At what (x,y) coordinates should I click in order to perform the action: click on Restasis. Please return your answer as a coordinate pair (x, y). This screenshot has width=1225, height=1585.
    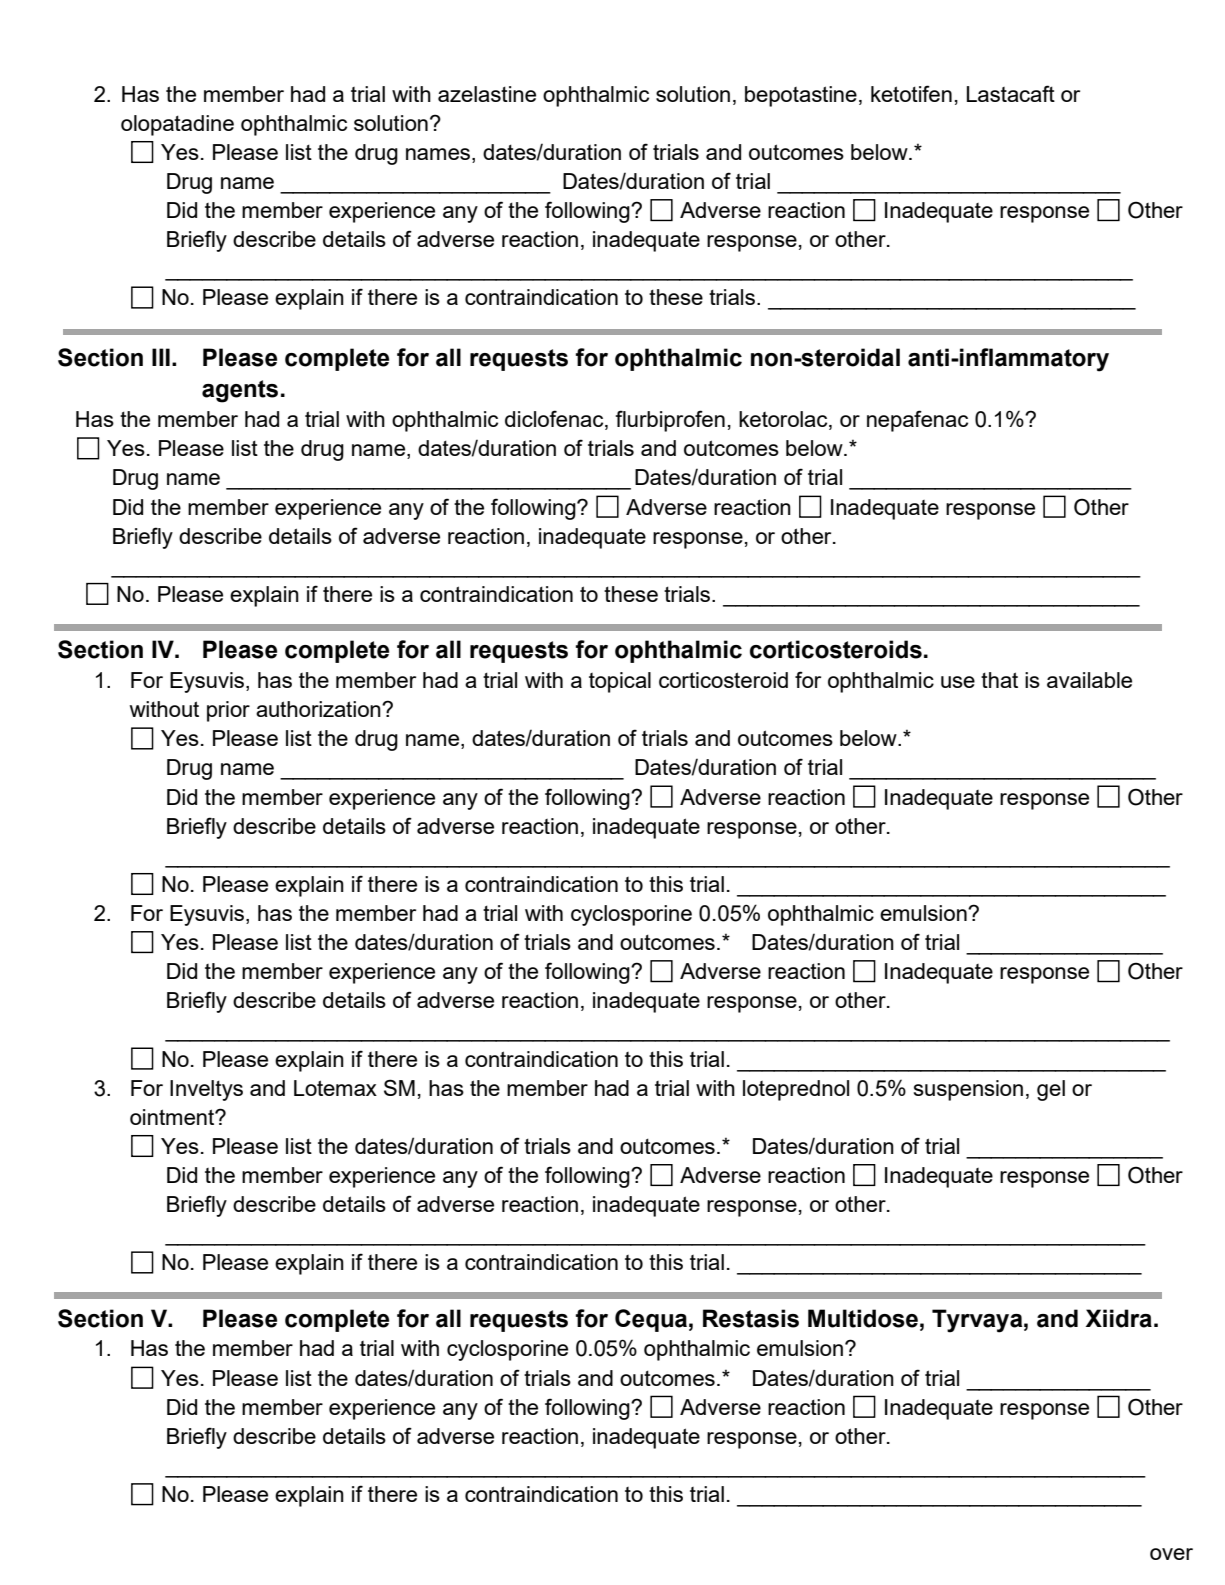
    Looking at the image, I should click on (751, 1318).
